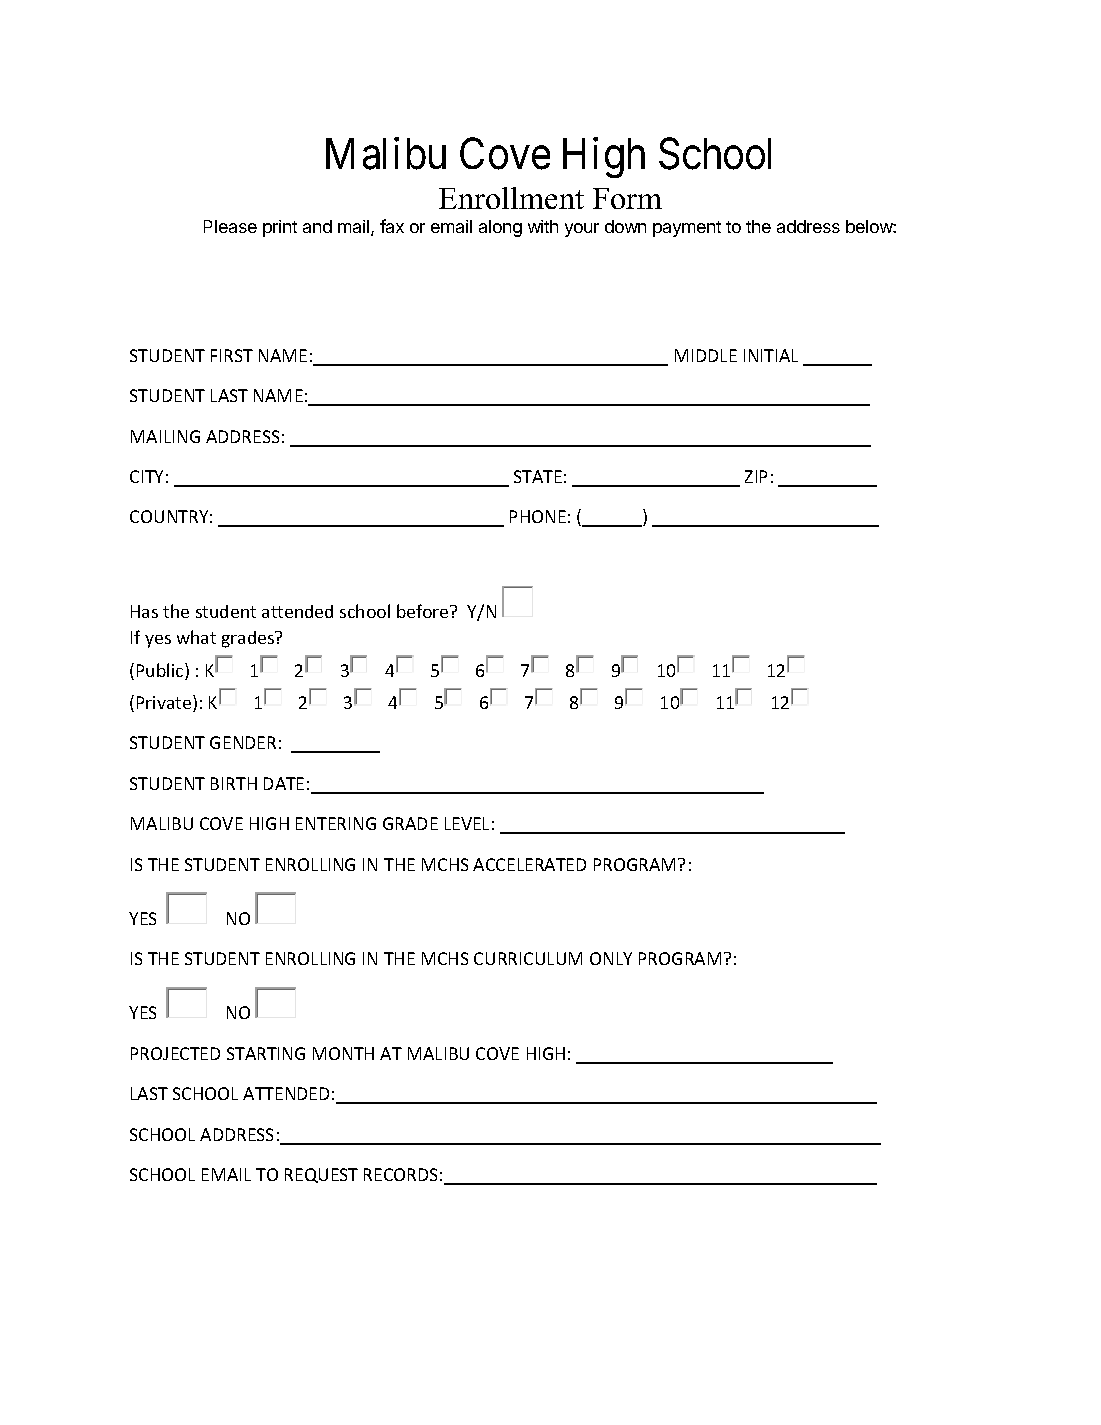 The image size is (1101, 1425). What do you see at coordinates (343, 1053) in the screenshot?
I see `MONTH` at bounding box center [343, 1053].
